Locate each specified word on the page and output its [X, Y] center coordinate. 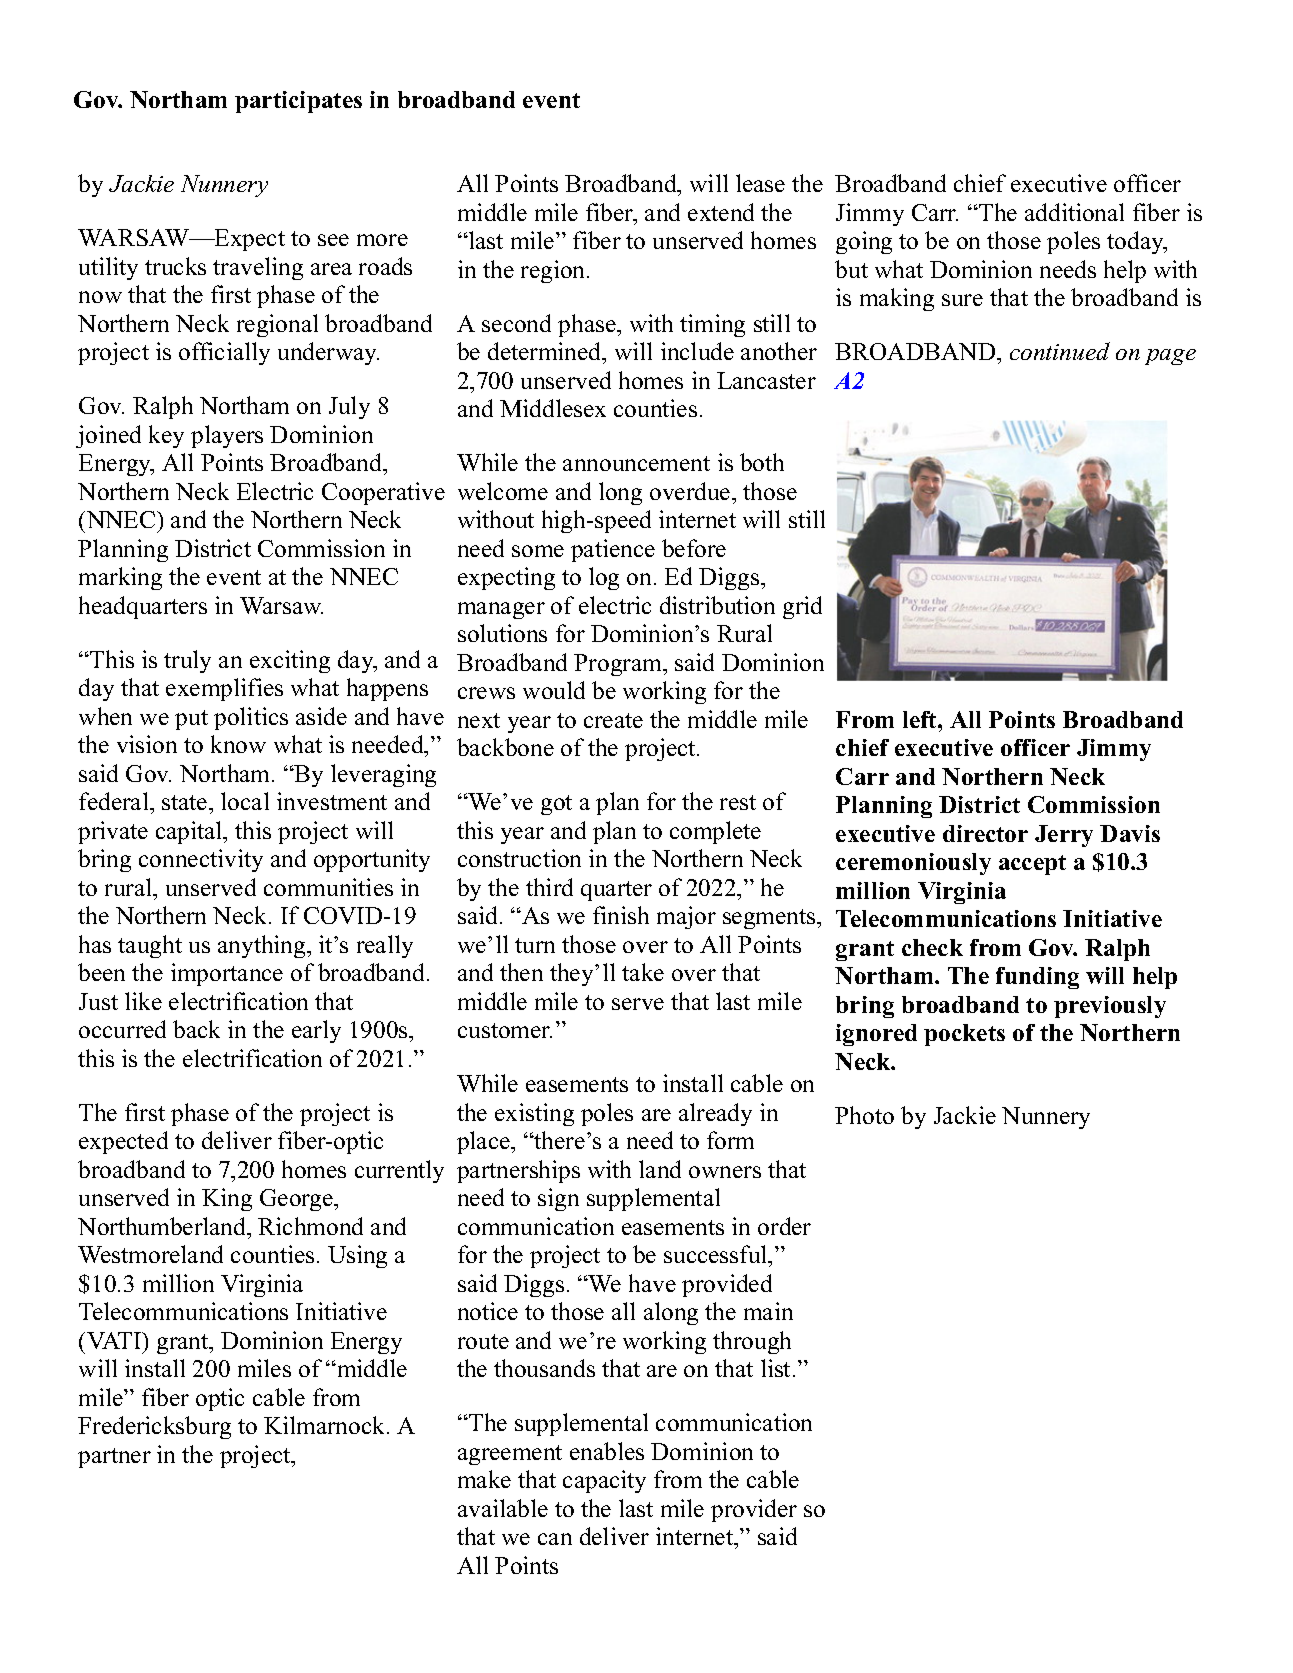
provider [754, 1510]
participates [298, 102]
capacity [604, 1481]
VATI [115, 1340]
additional [1074, 212]
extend [721, 212]
